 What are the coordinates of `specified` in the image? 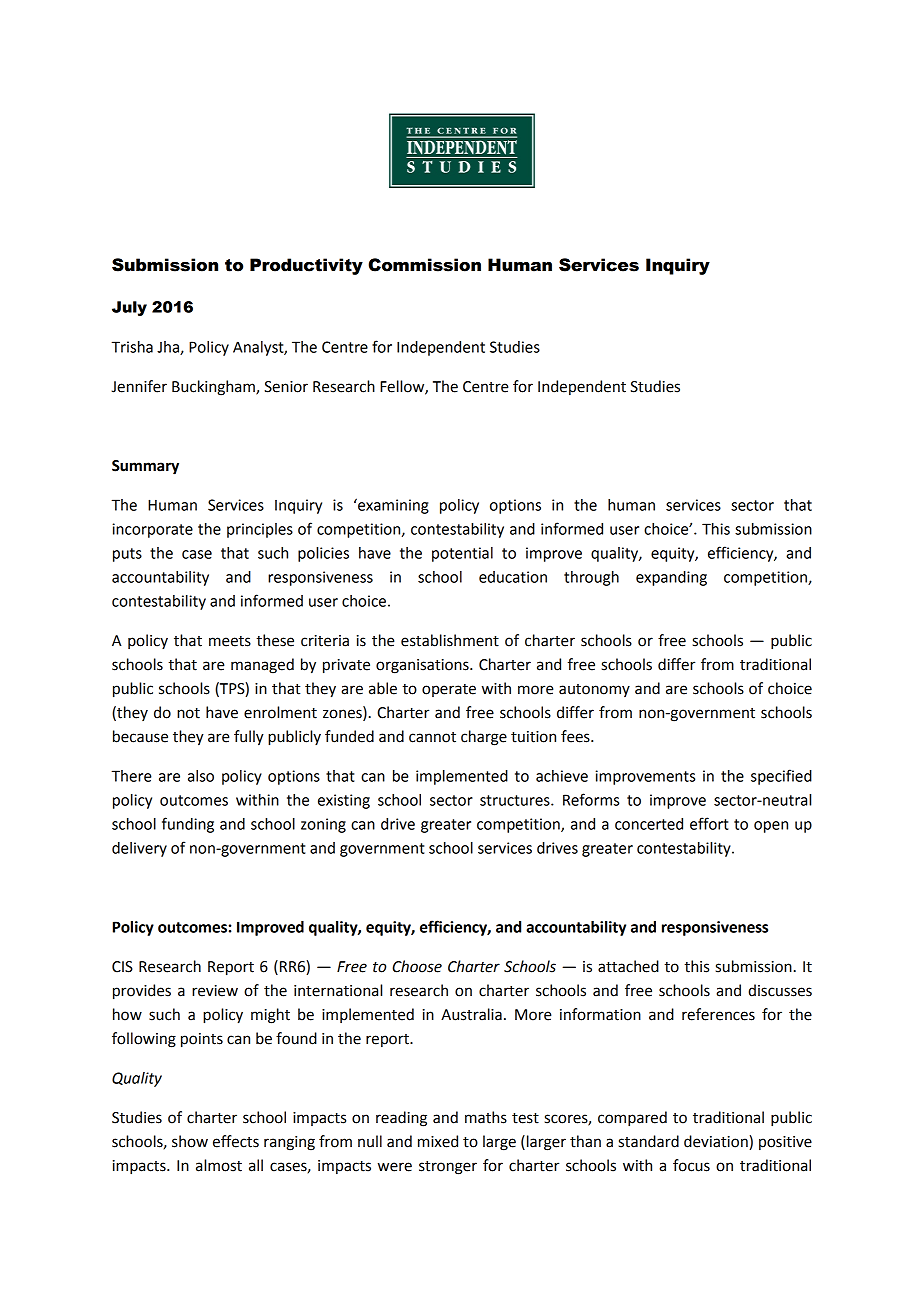 It's located at (781, 777).
